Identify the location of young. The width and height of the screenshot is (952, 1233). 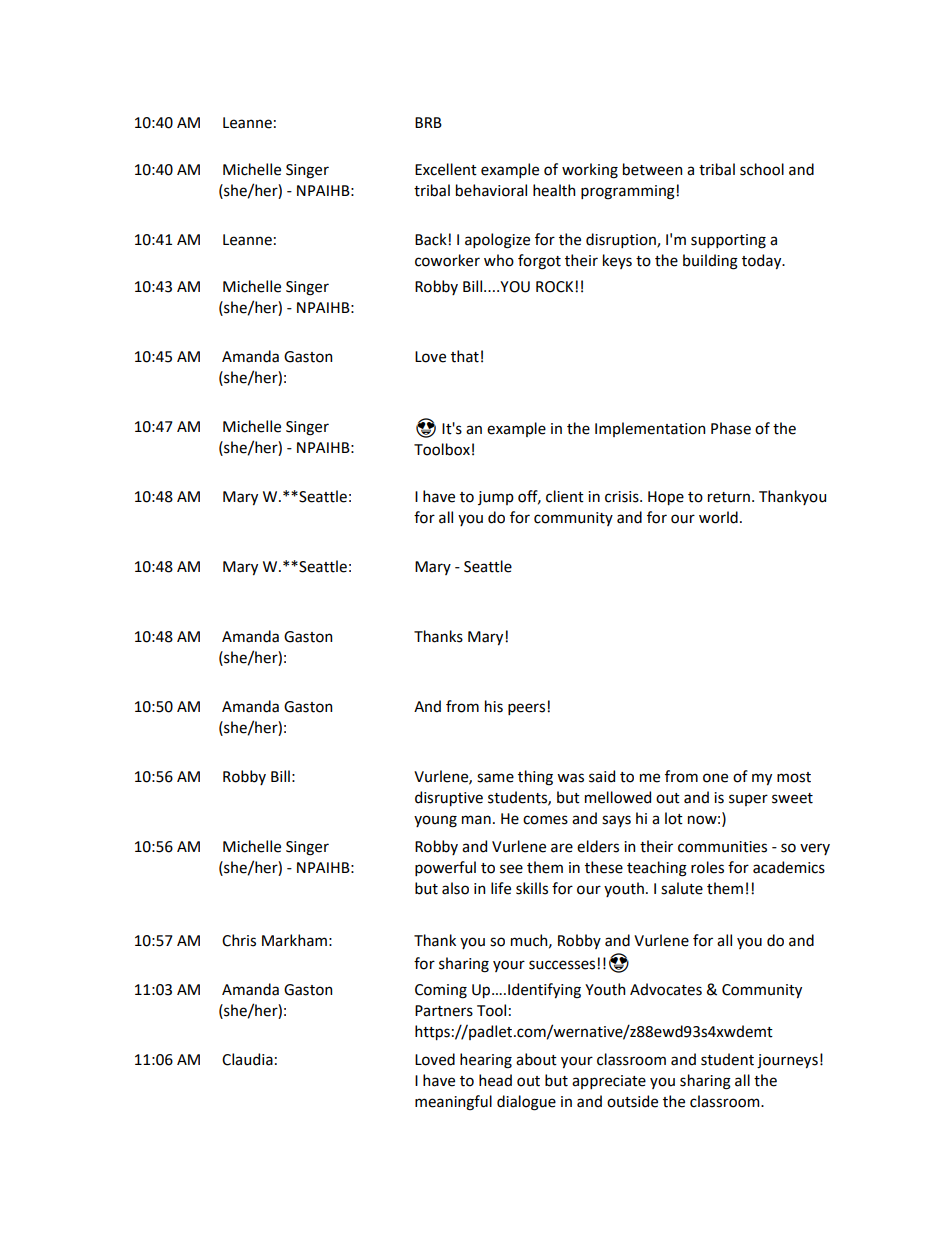
(435, 821).
